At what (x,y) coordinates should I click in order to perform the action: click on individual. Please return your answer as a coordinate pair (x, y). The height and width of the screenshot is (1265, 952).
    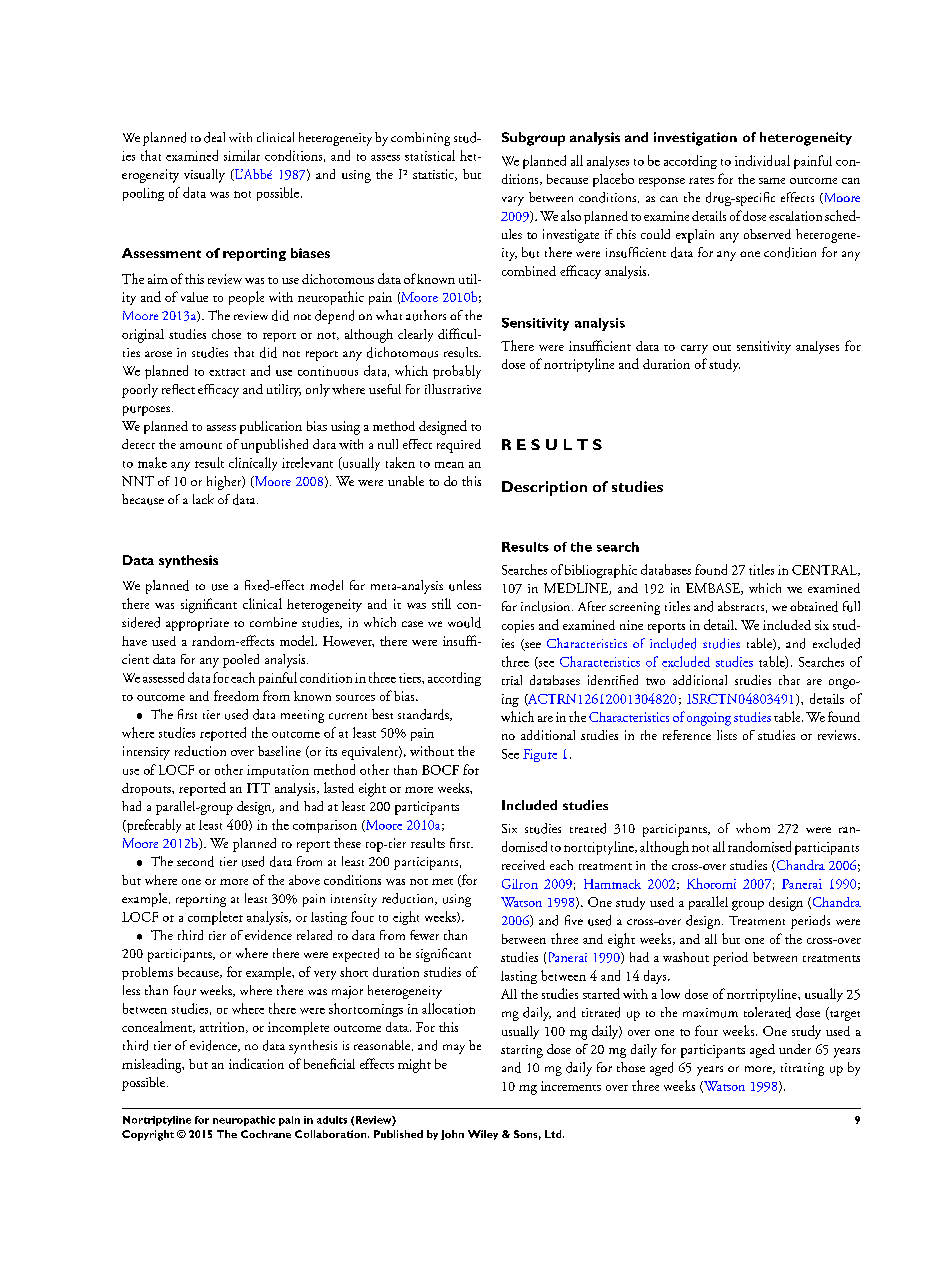
    Looking at the image, I should click on (762, 160).
